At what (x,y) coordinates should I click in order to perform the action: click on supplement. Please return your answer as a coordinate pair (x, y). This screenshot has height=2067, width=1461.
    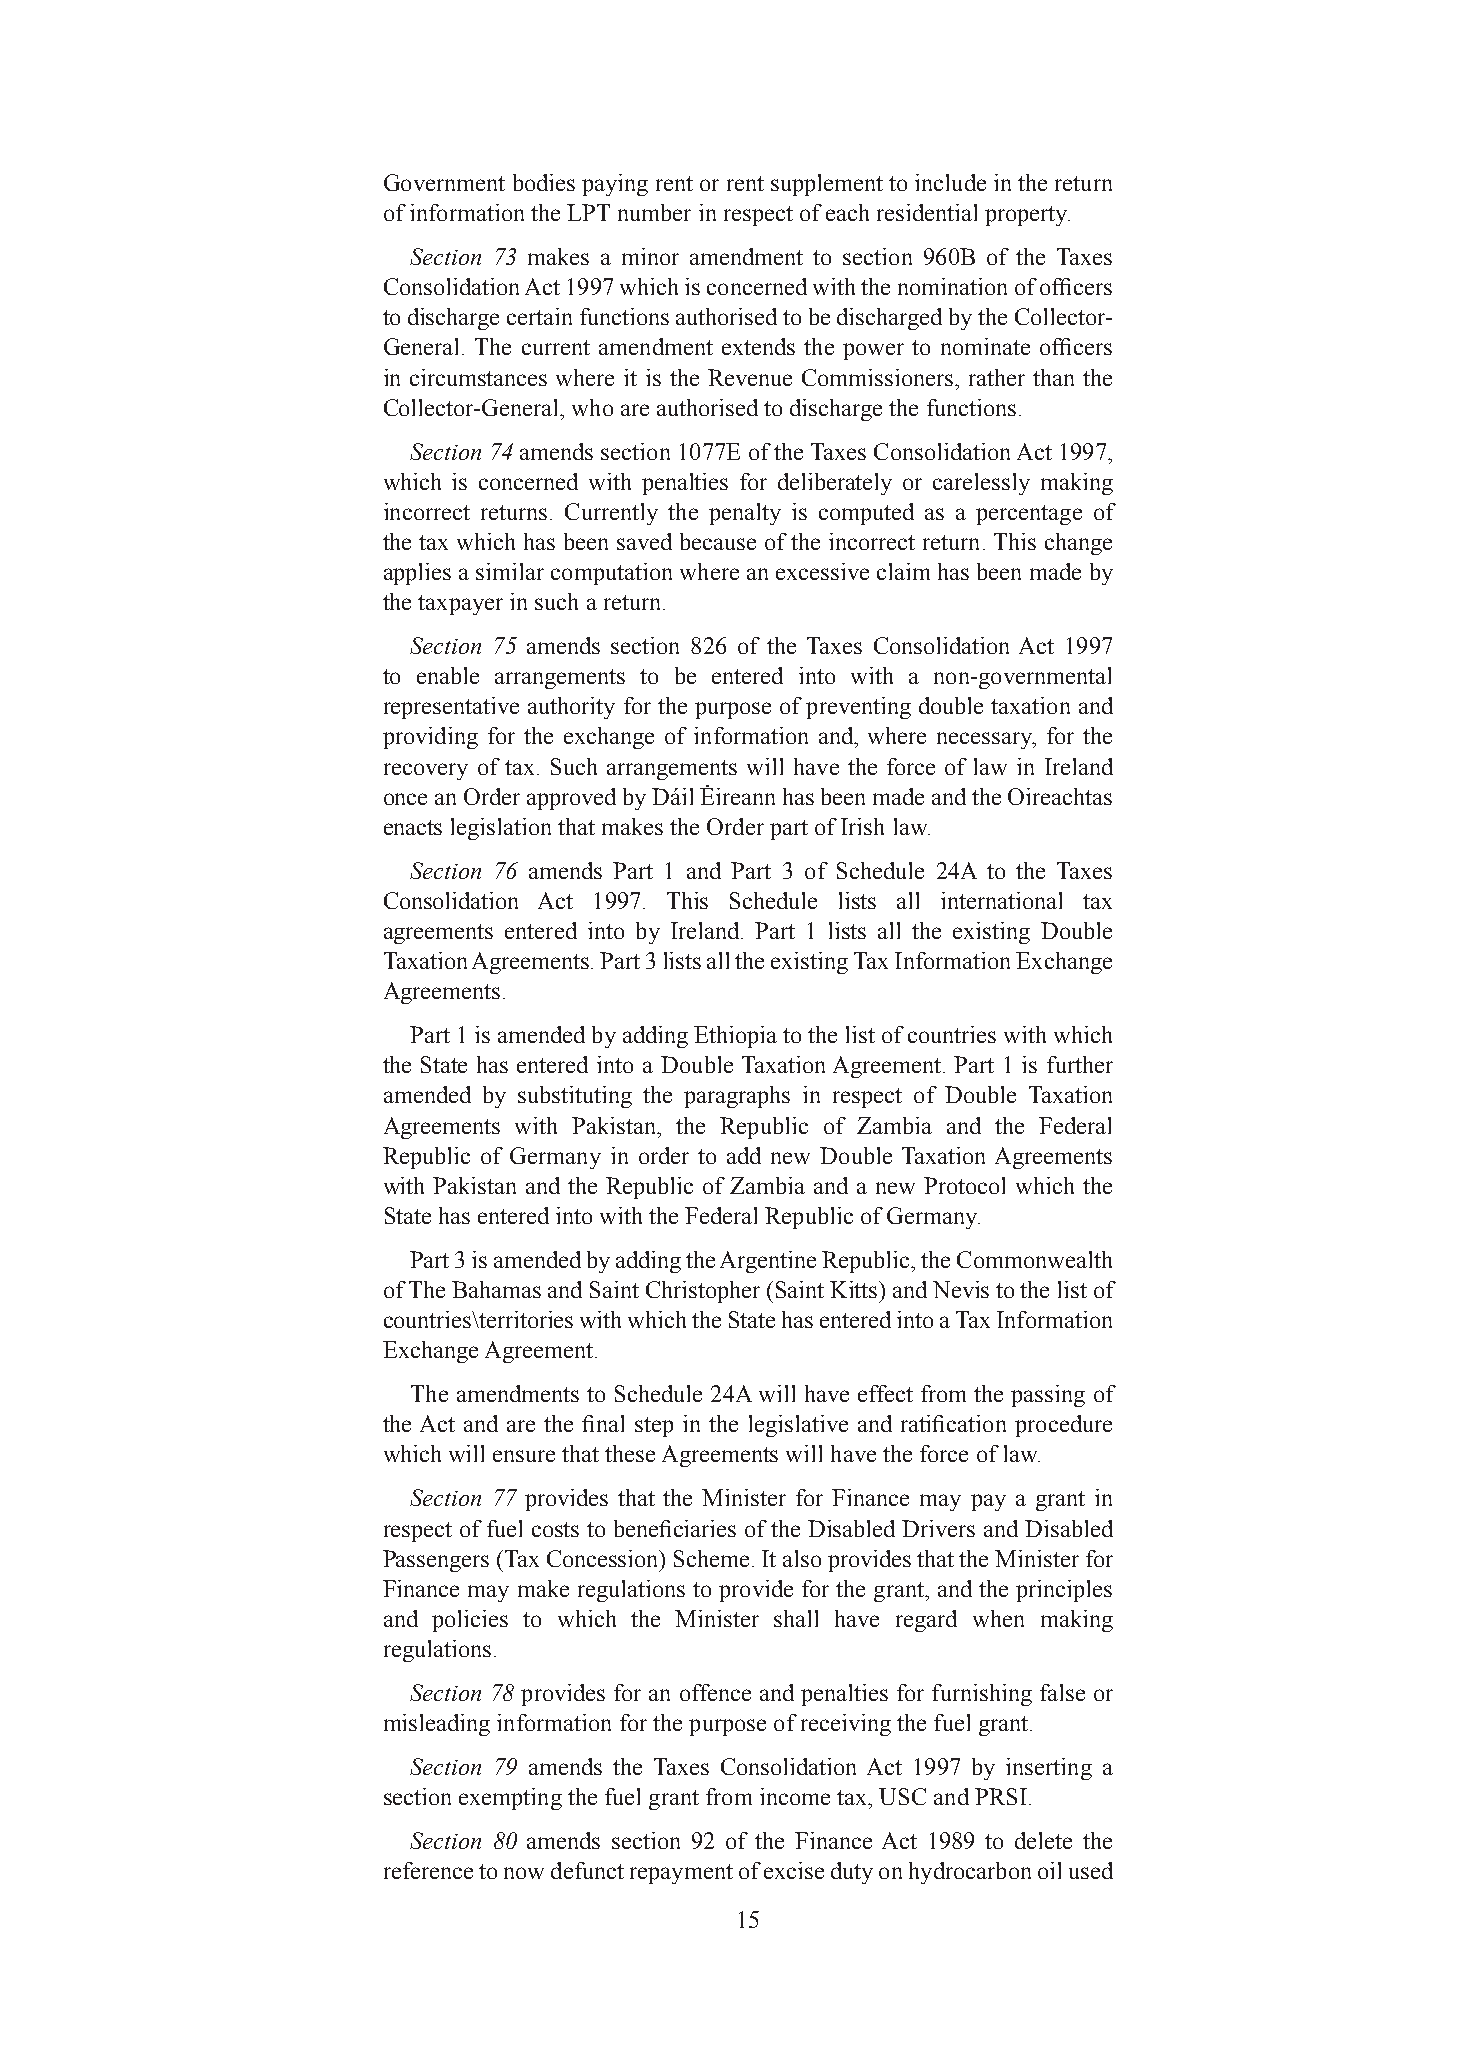
    Looking at the image, I should click on (827, 185).
